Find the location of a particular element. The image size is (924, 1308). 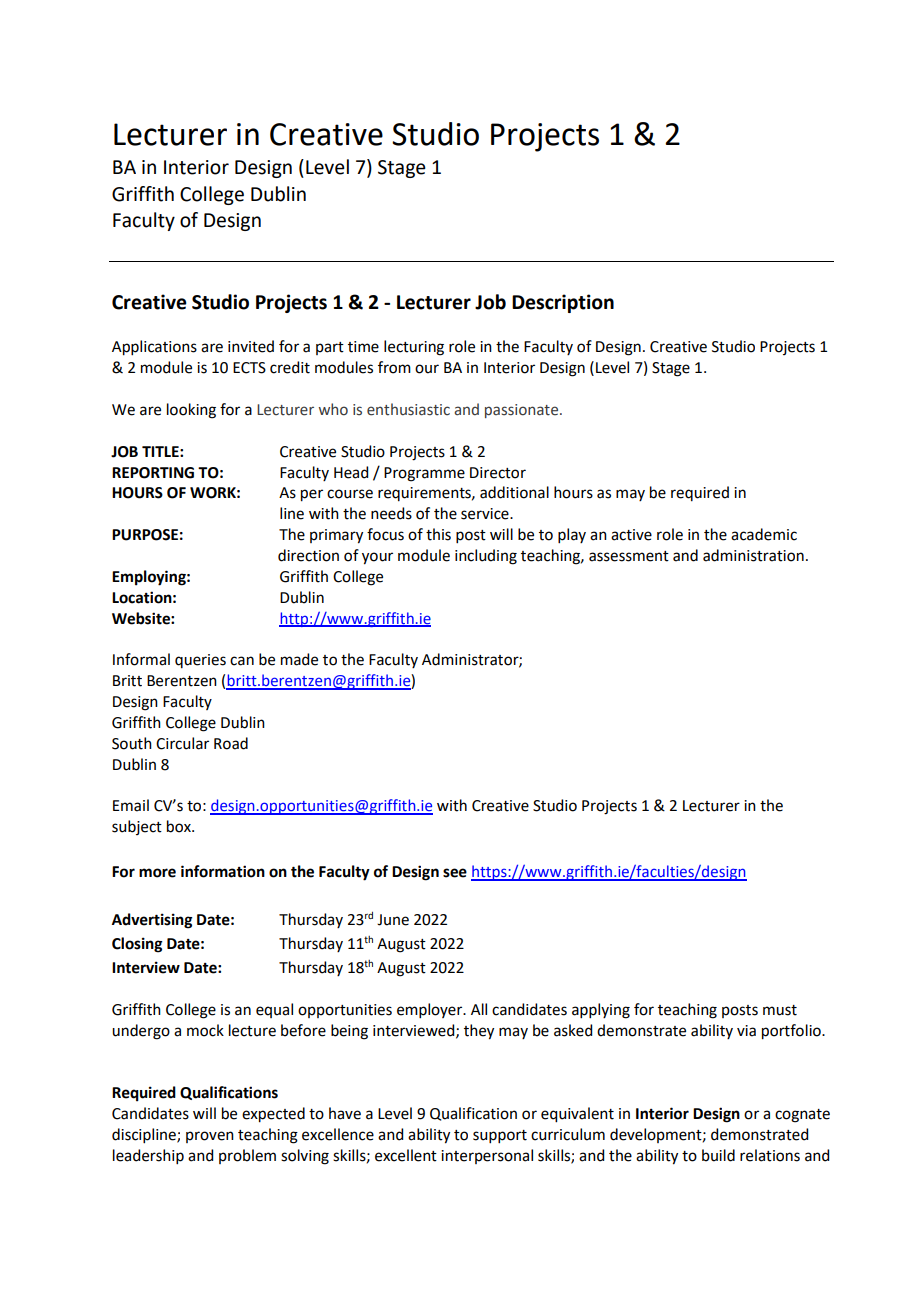

Road is located at coordinates (231, 743).
